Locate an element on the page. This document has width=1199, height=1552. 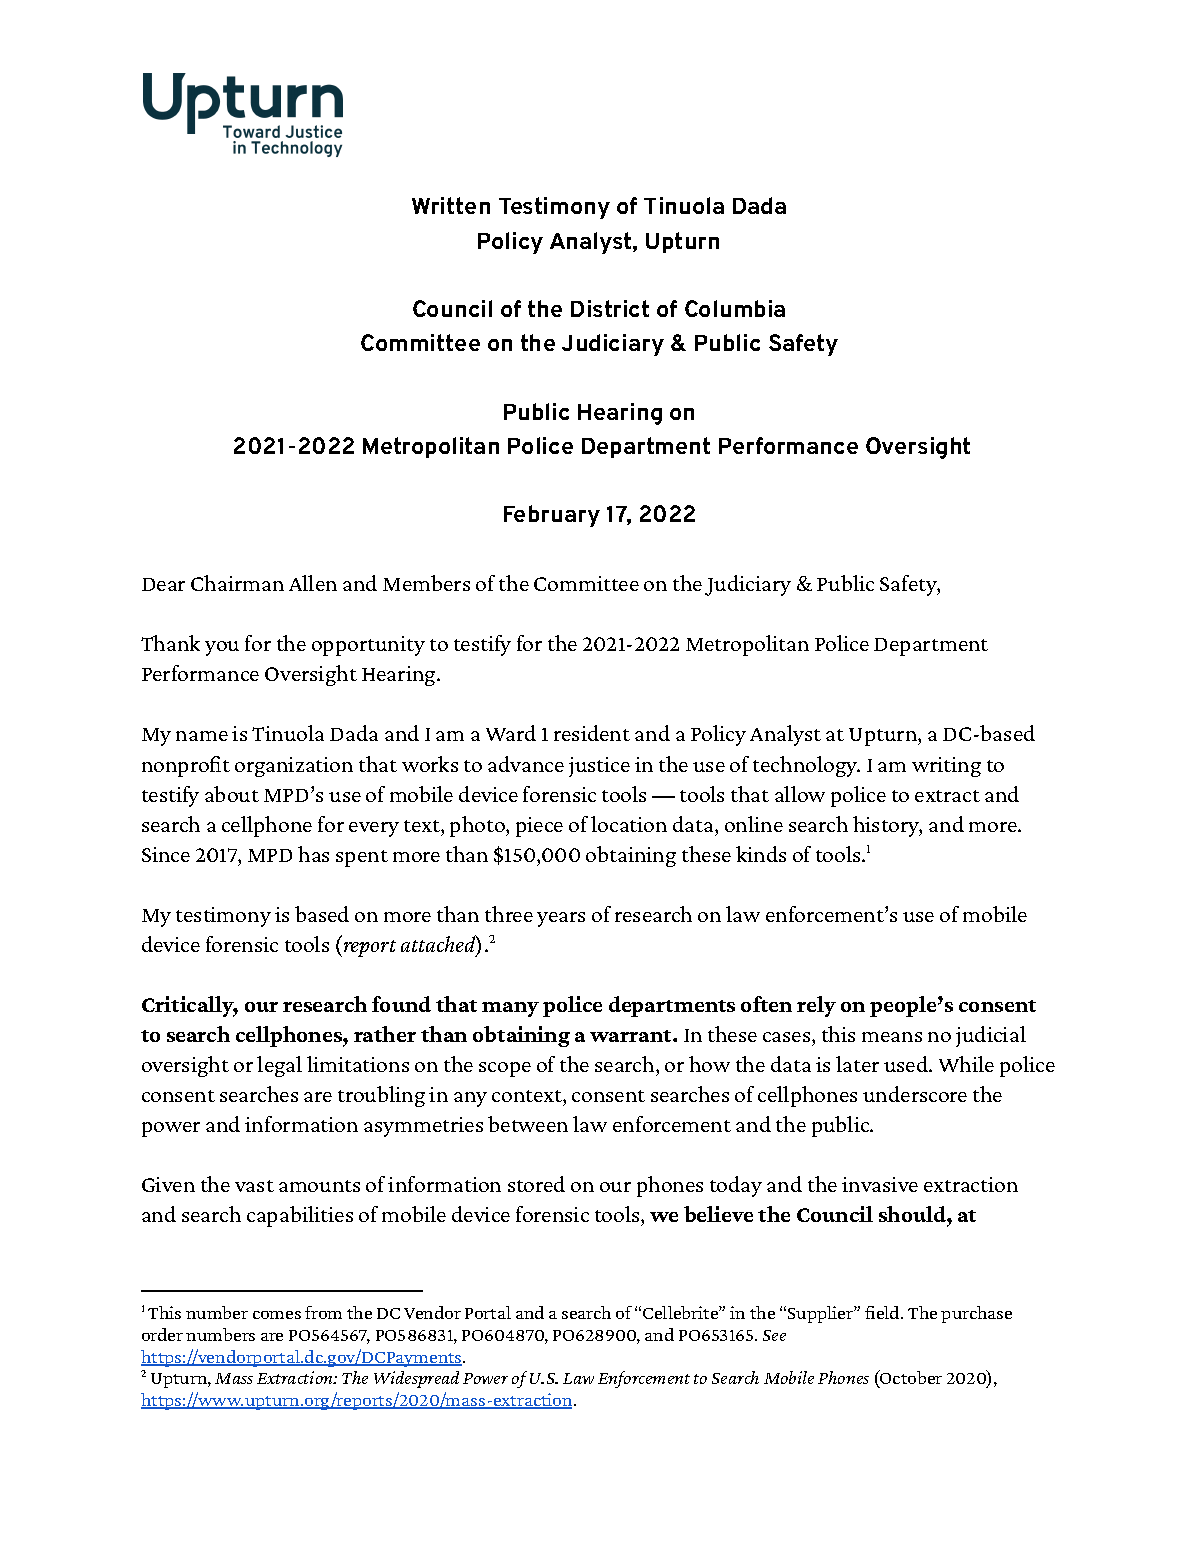
technology is located at coordinates (806, 766).
